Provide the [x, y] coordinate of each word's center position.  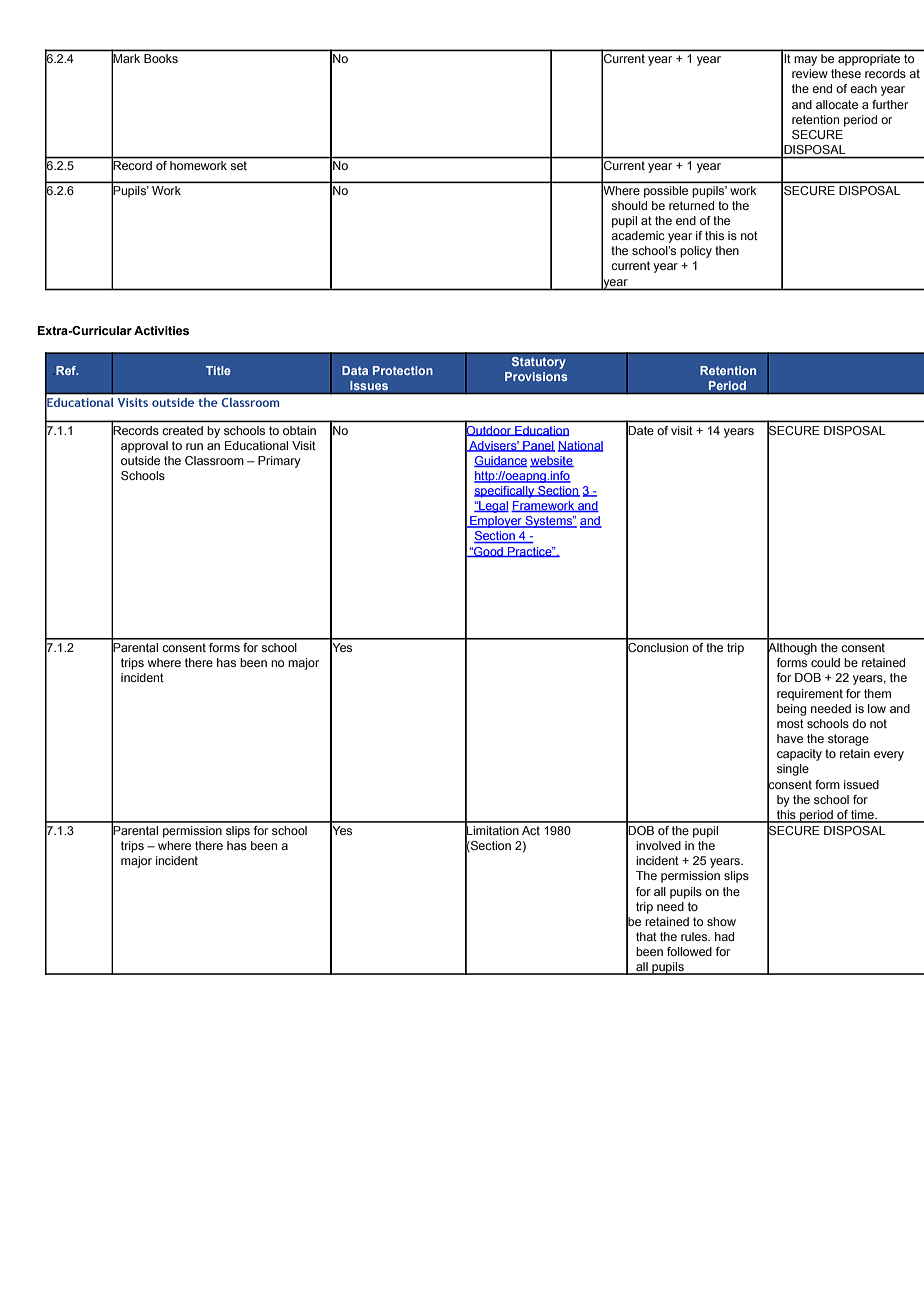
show [721, 921]
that [646, 936]
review [810, 73]
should [629, 205]
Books [161, 58]
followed [689, 951]
